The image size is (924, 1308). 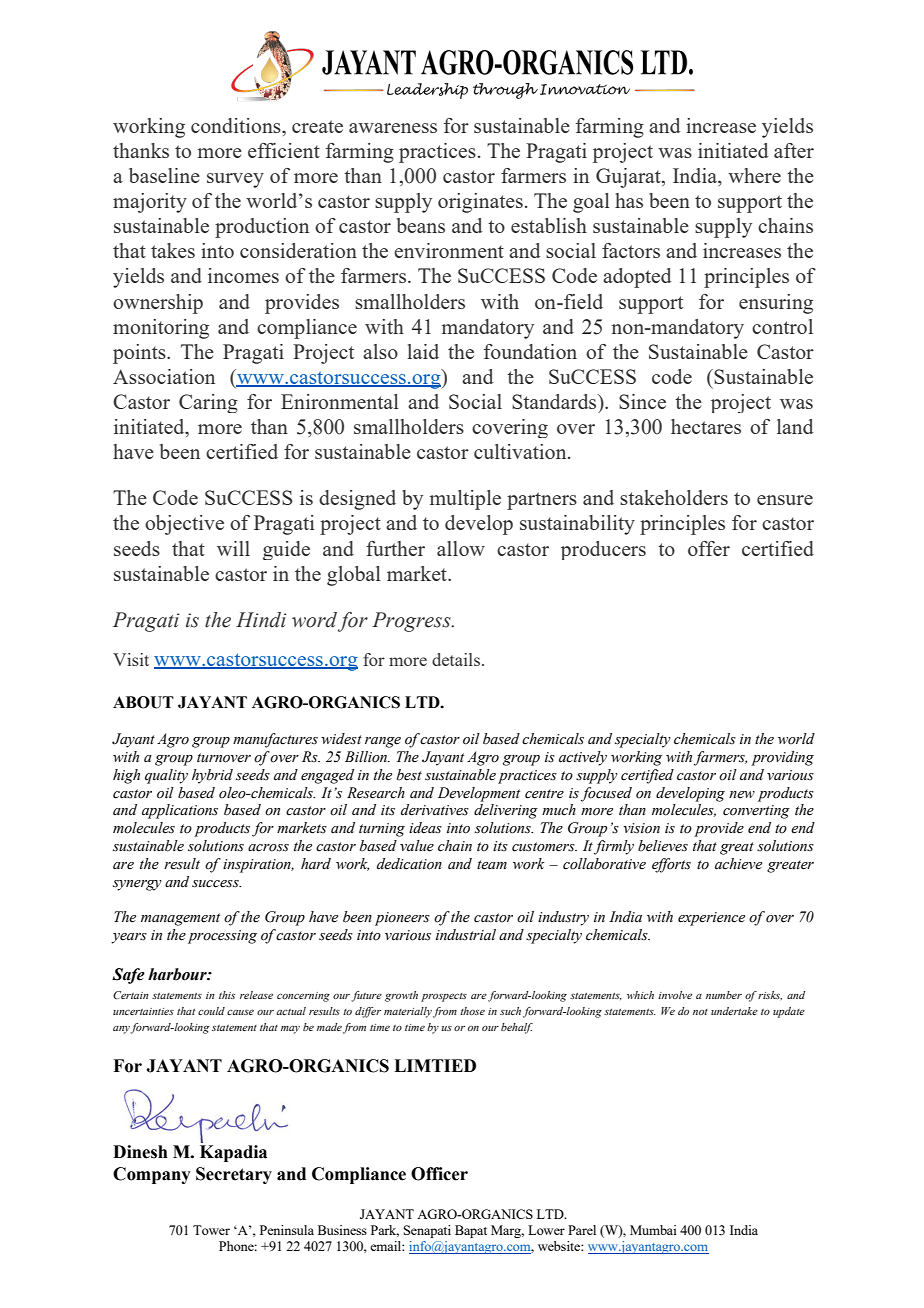 I want to click on hectares, so click(x=706, y=426).
